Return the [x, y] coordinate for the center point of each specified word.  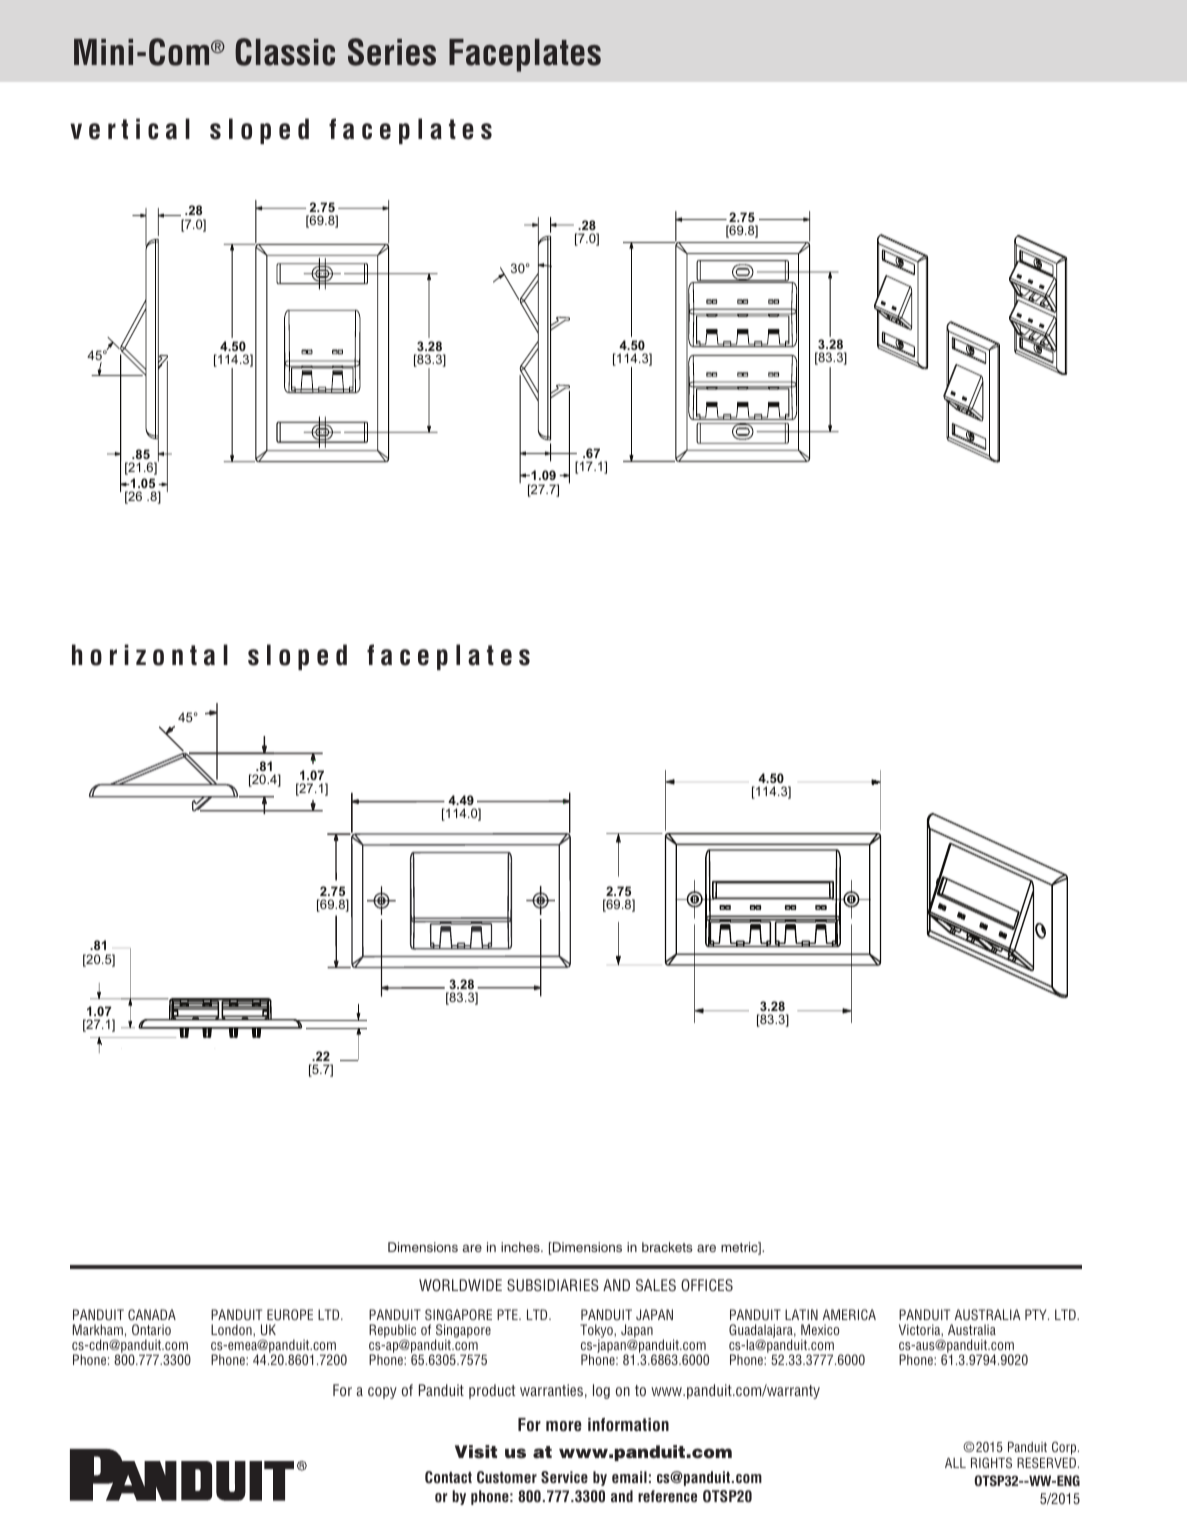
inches [521, 1247]
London [232, 1330]
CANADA [152, 1314]
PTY [1037, 1314]
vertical [130, 129]
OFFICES [707, 1285]
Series [392, 52]
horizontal [150, 655]
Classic [285, 52]
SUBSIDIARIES [553, 1285]
